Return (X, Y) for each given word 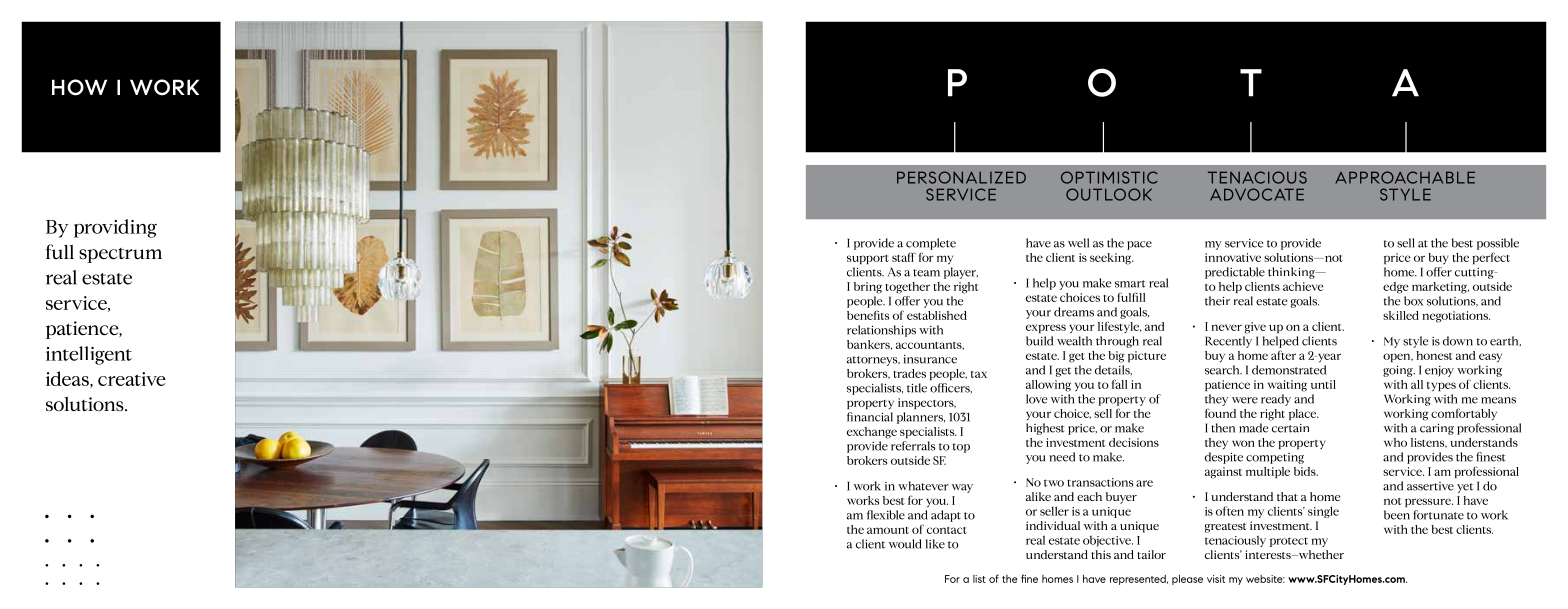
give (1255, 328)
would (905, 544)
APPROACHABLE (1405, 177)
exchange (872, 433)
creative (132, 379)
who (1395, 442)
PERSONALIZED (961, 177)
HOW (79, 87)
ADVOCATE (1257, 194)
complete (931, 244)
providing (115, 228)
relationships (881, 331)
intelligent (89, 355)
